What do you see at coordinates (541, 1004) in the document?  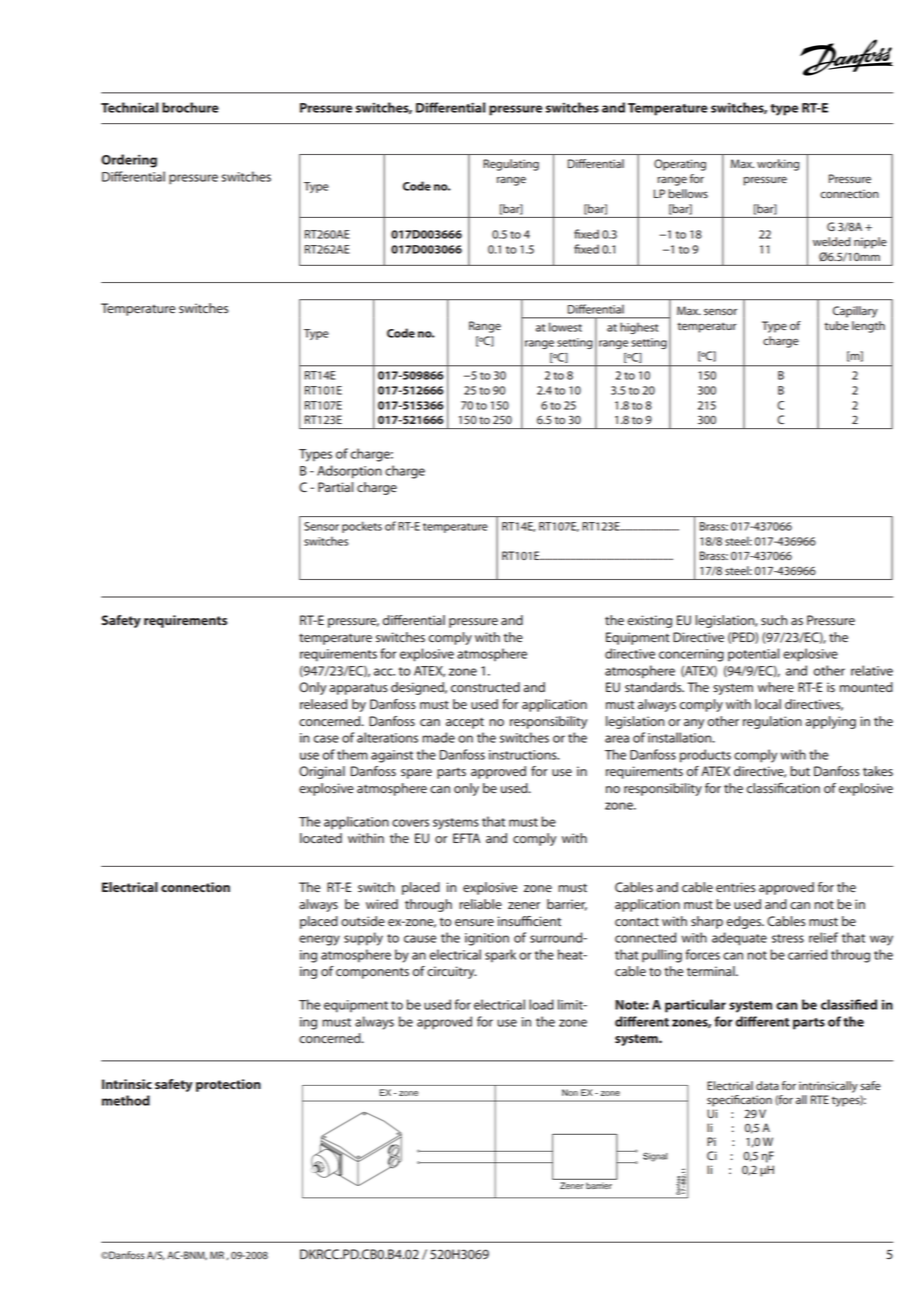 I see `load` at bounding box center [541, 1004].
